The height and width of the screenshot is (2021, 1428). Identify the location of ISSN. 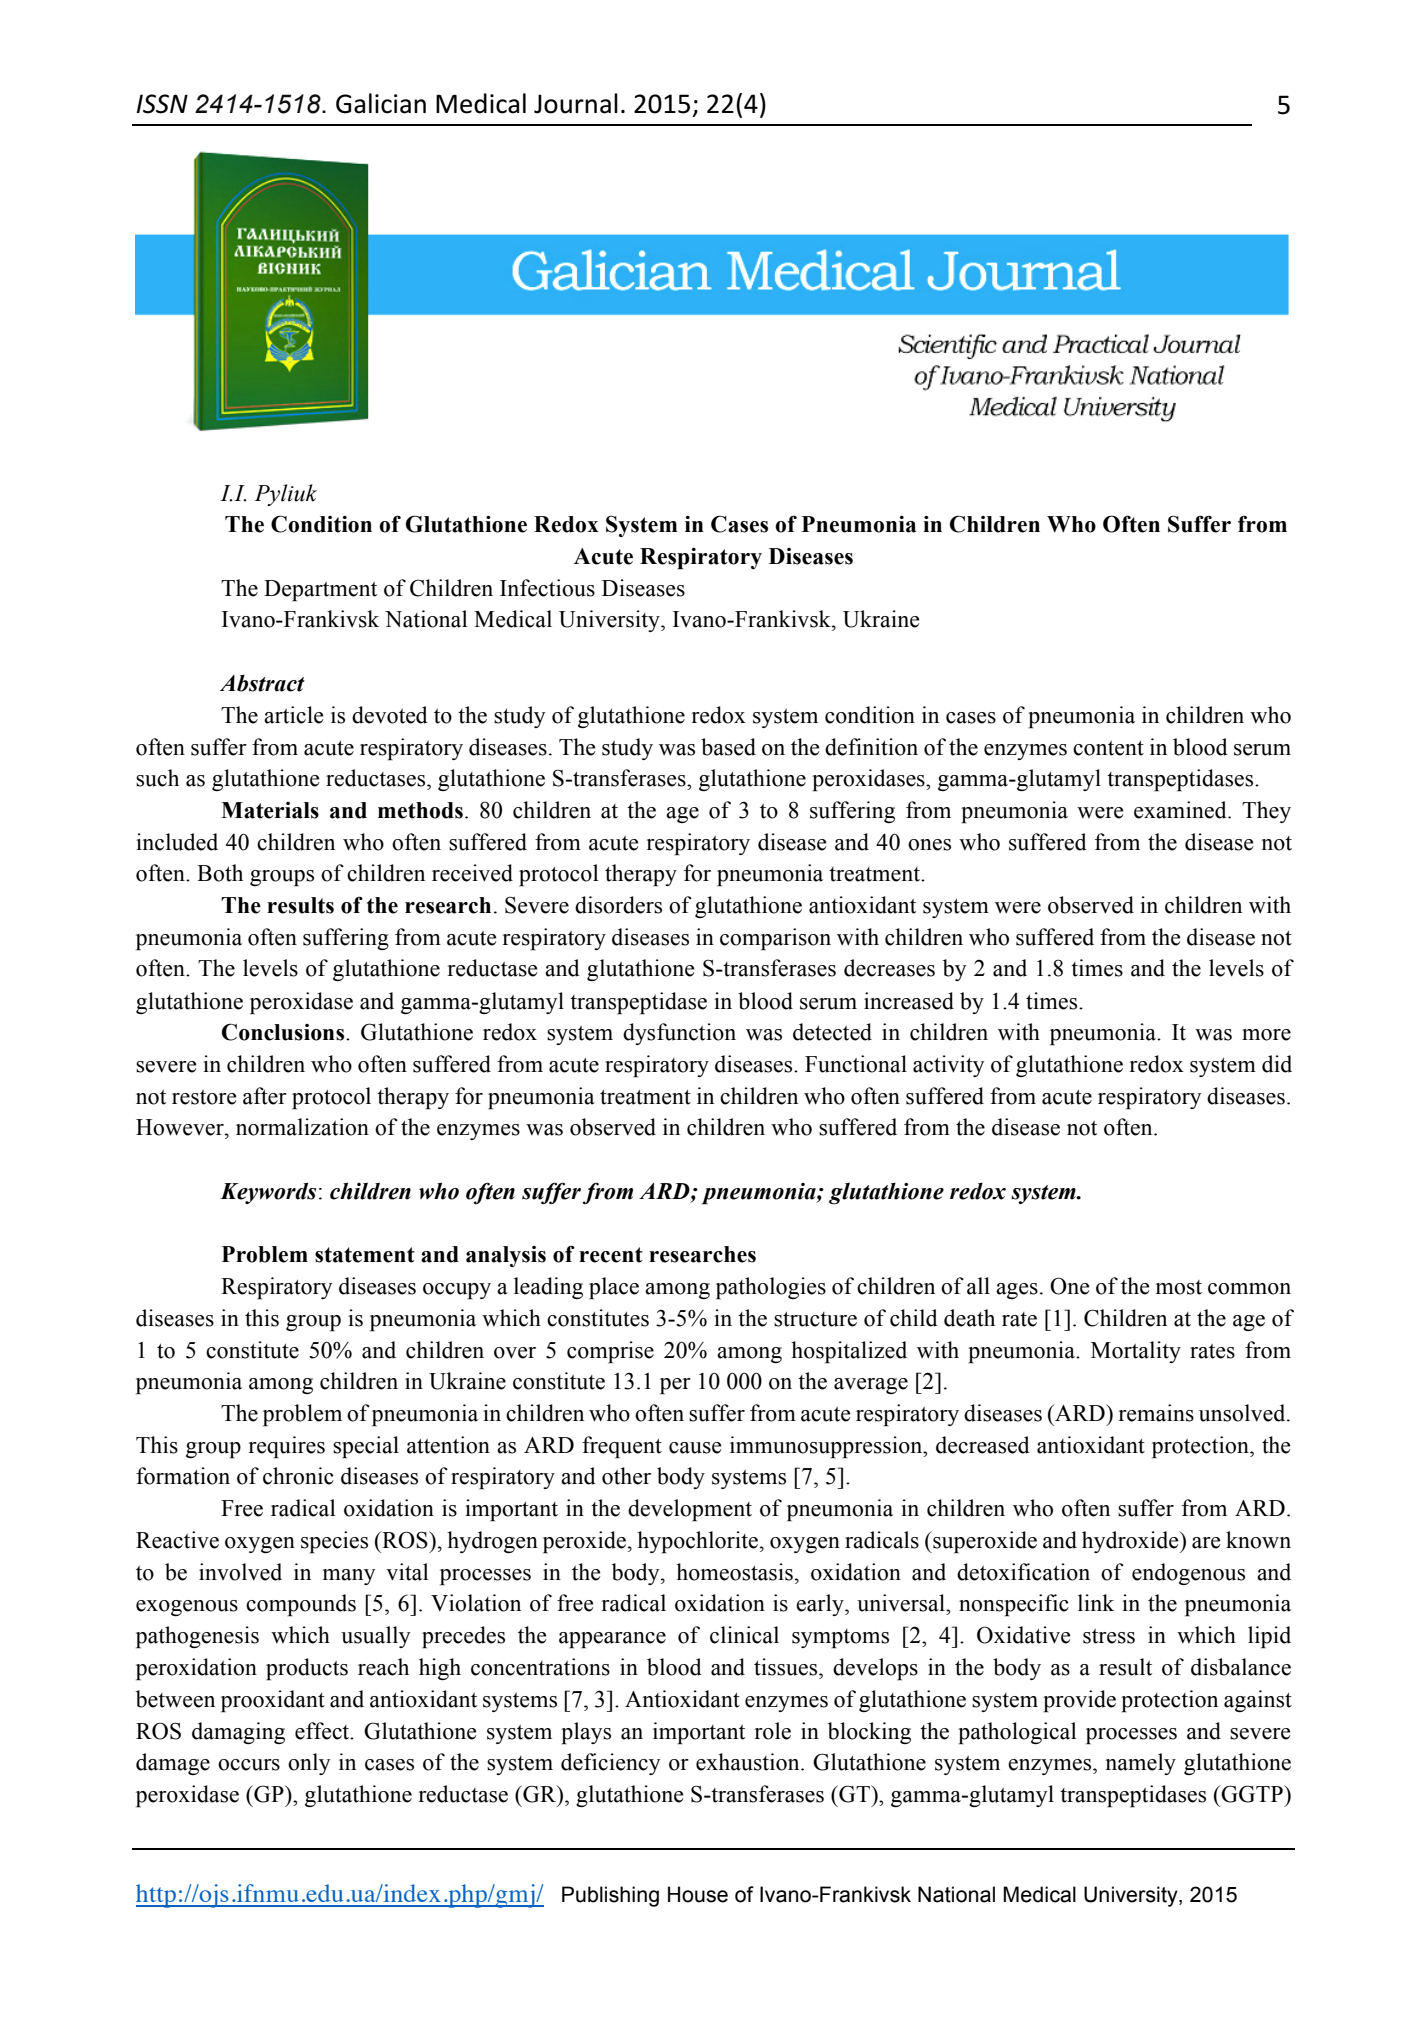
(162, 104).
